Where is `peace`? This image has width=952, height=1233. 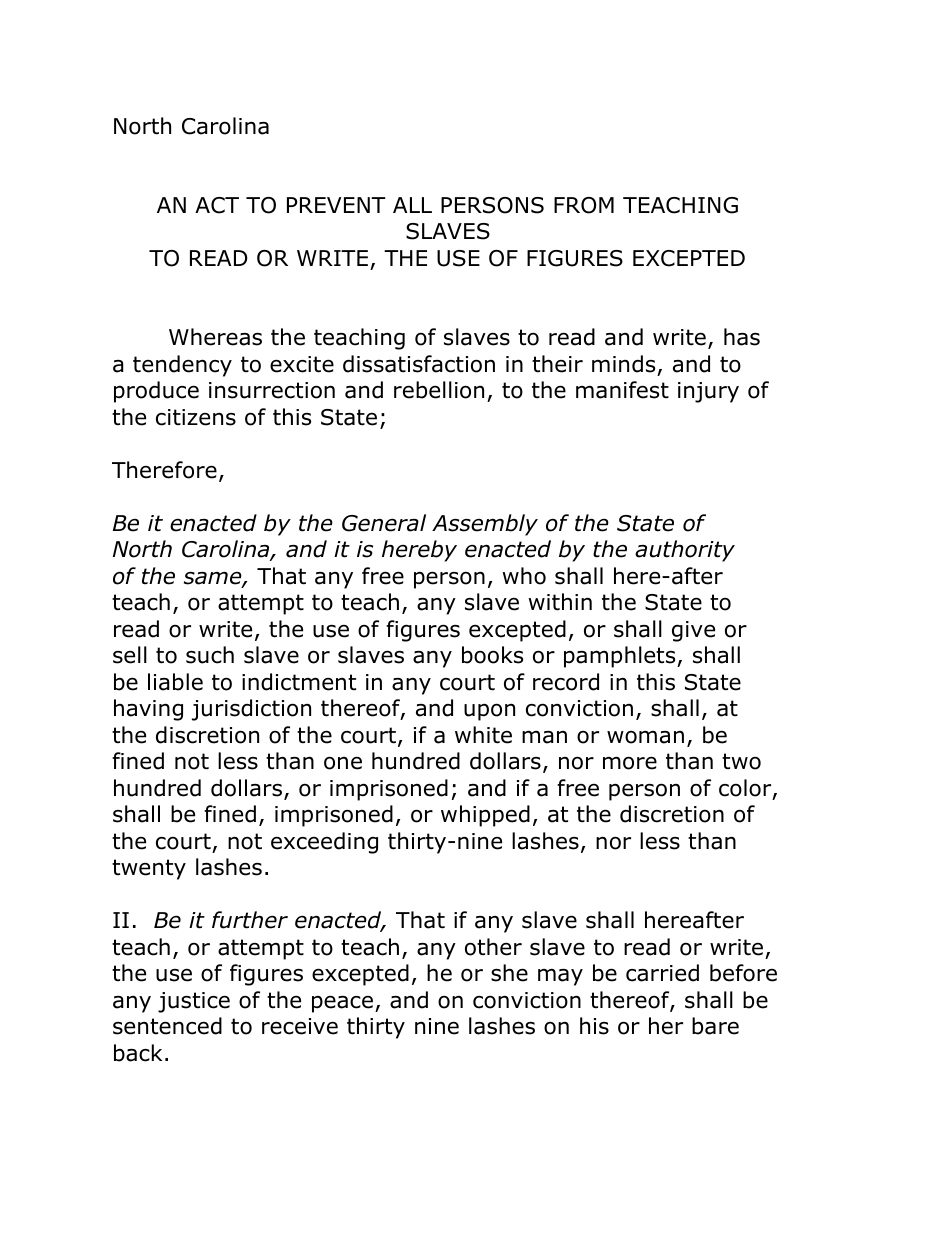 peace is located at coordinates (342, 1004).
